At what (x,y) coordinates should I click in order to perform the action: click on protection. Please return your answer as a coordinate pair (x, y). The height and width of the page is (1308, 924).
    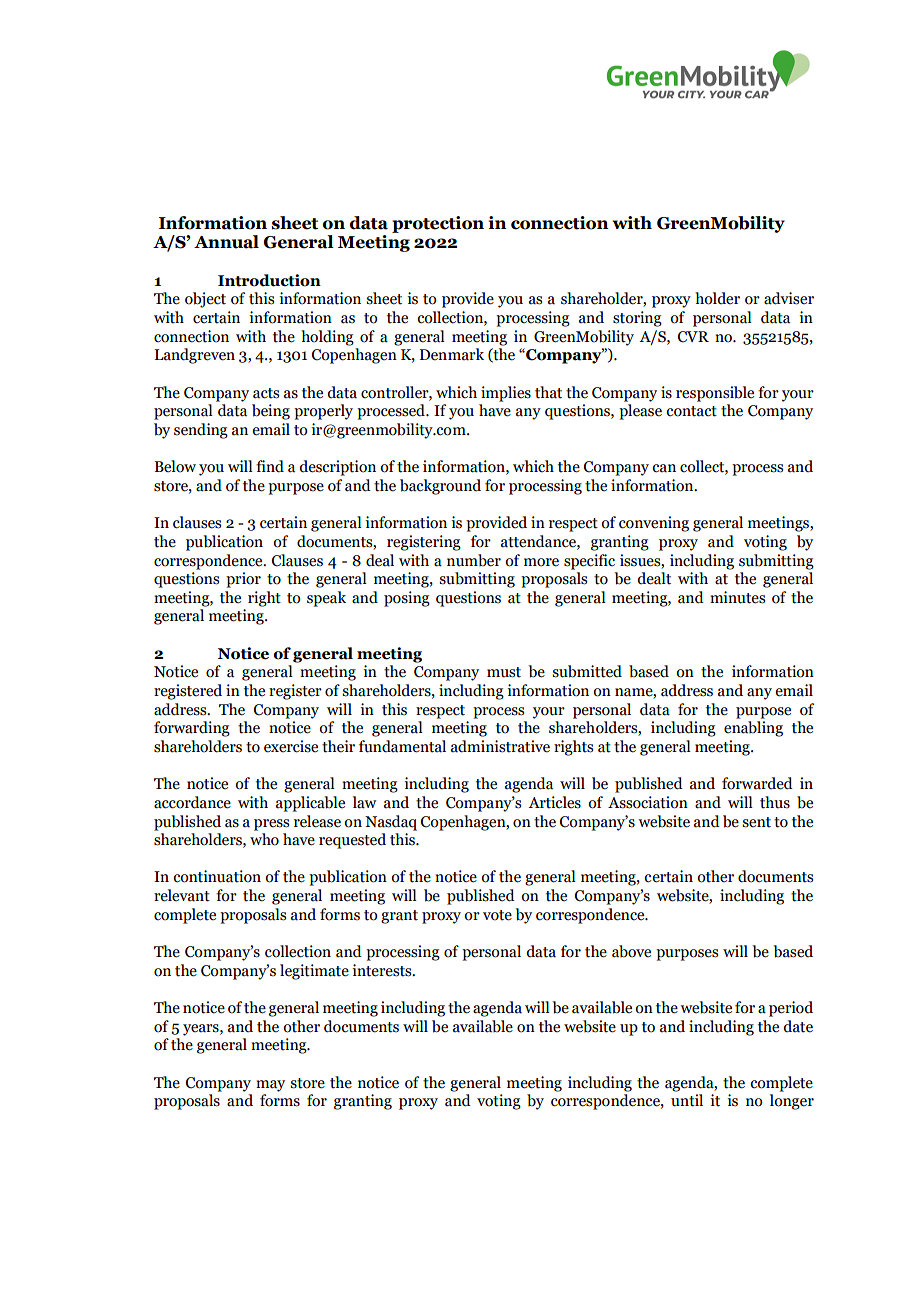
    Looking at the image, I should click on (438, 224).
